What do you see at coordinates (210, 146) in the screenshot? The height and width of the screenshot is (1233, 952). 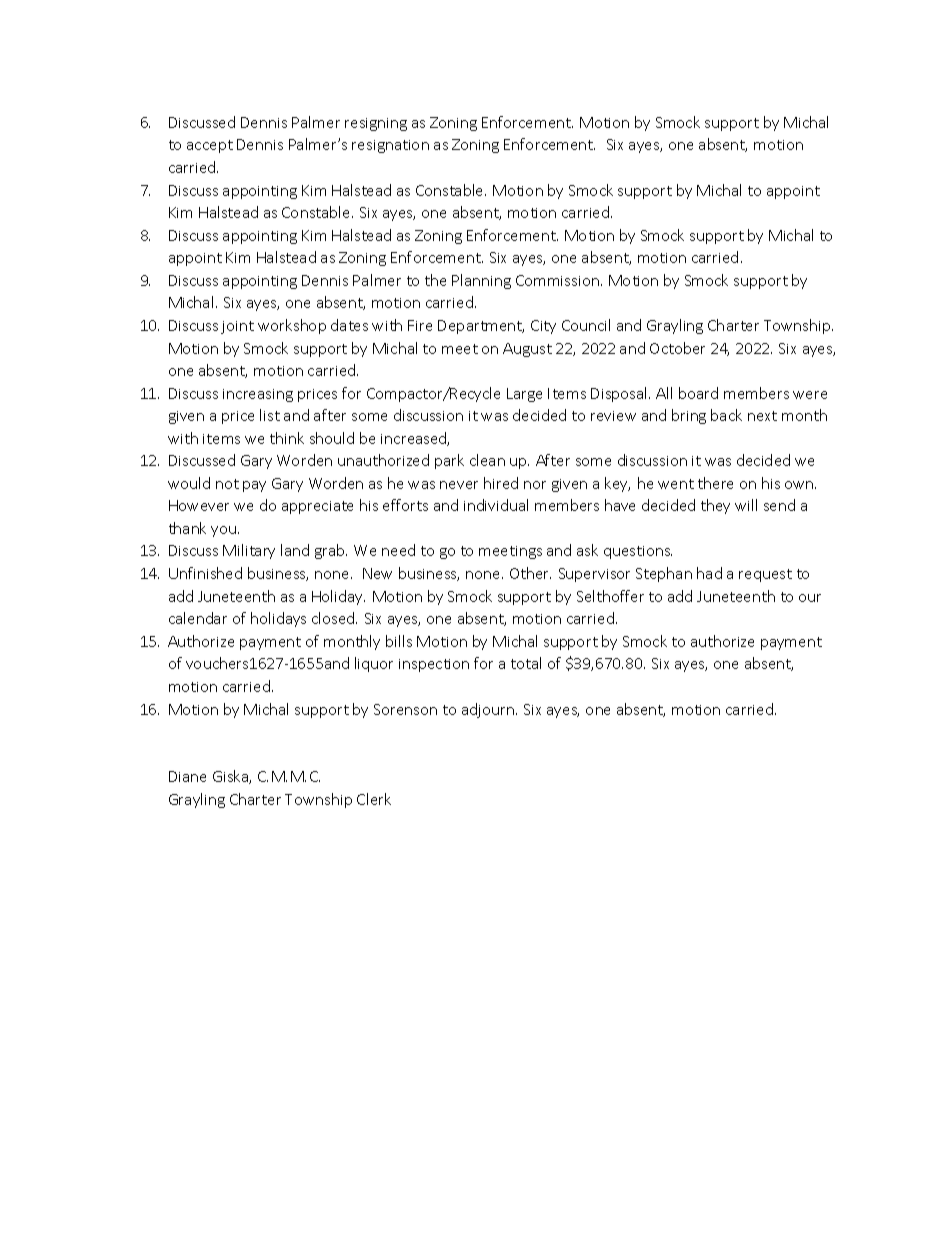 I see `accept` at bounding box center [210, 146].
